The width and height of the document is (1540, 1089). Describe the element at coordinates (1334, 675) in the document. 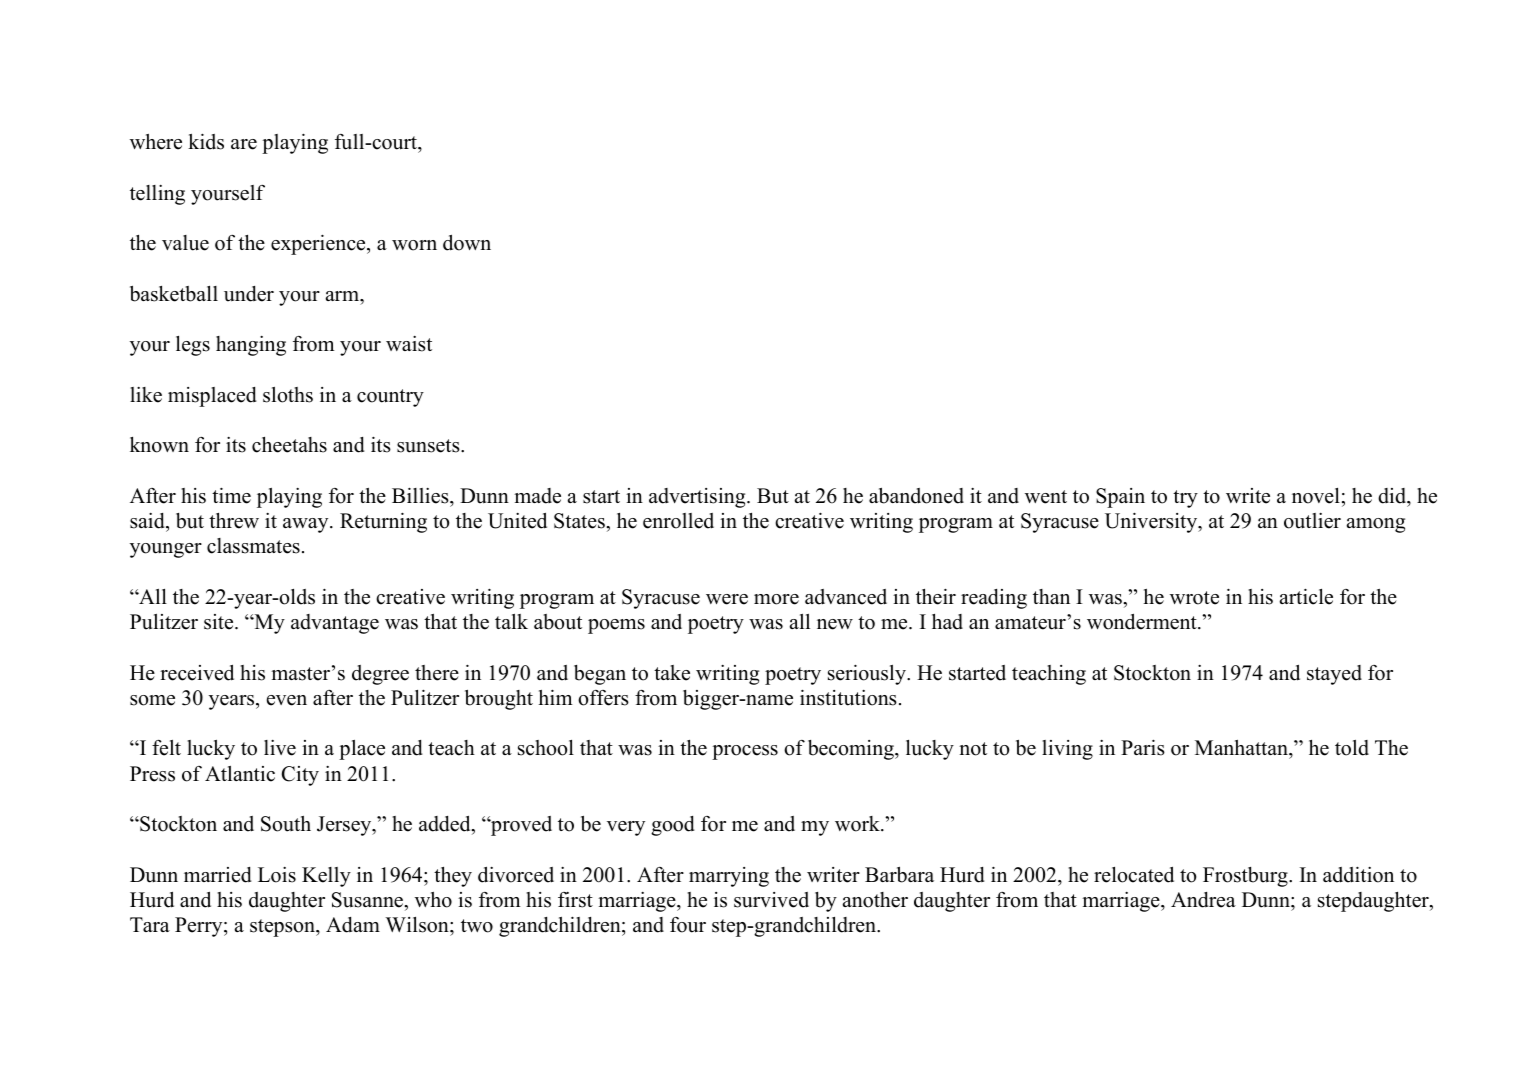

I see `stayed` at that location.
